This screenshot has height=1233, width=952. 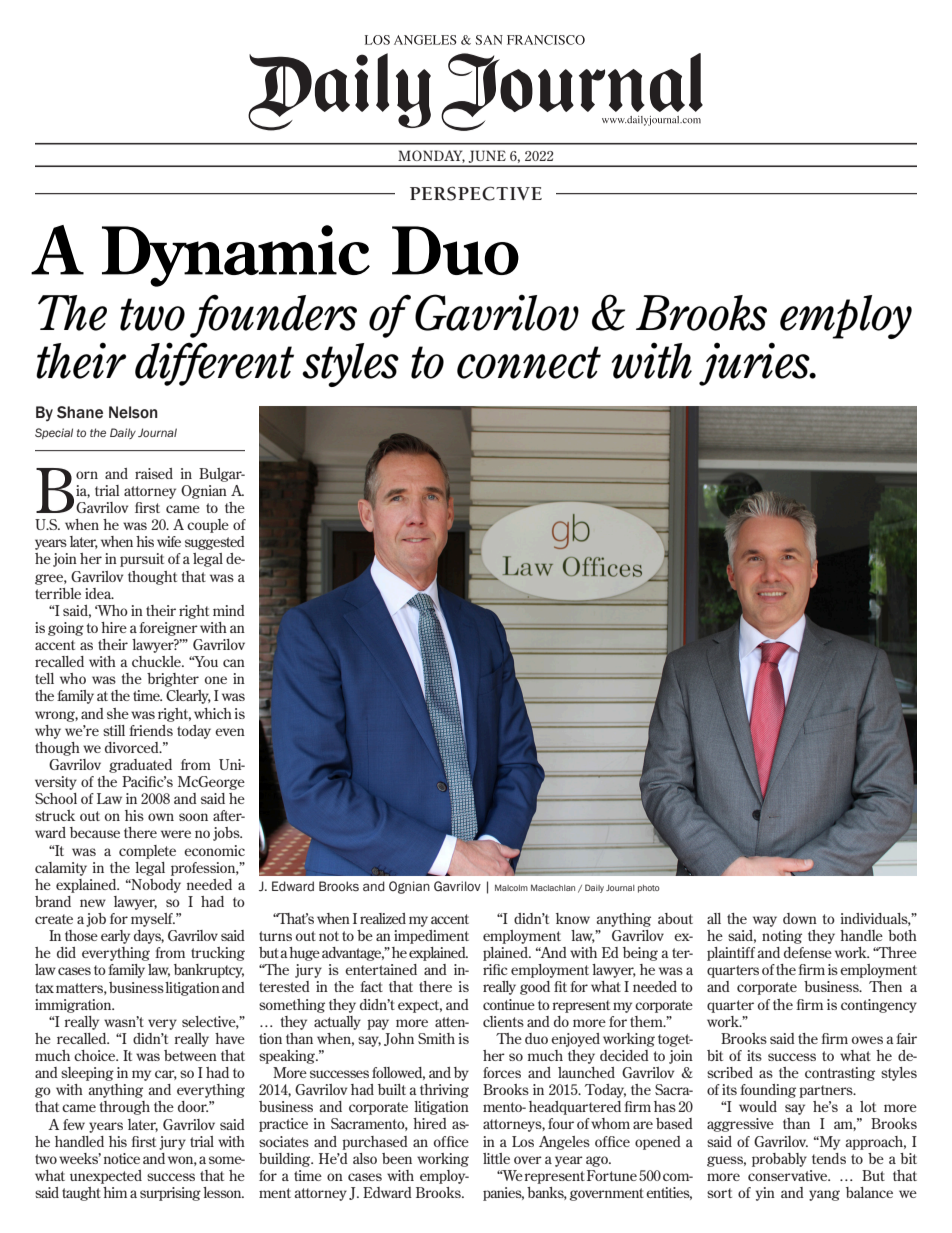 What do you see at coordinates (511, 887) in the screenshot?
I see `Malcolm` at bounding box center [511, 887].
